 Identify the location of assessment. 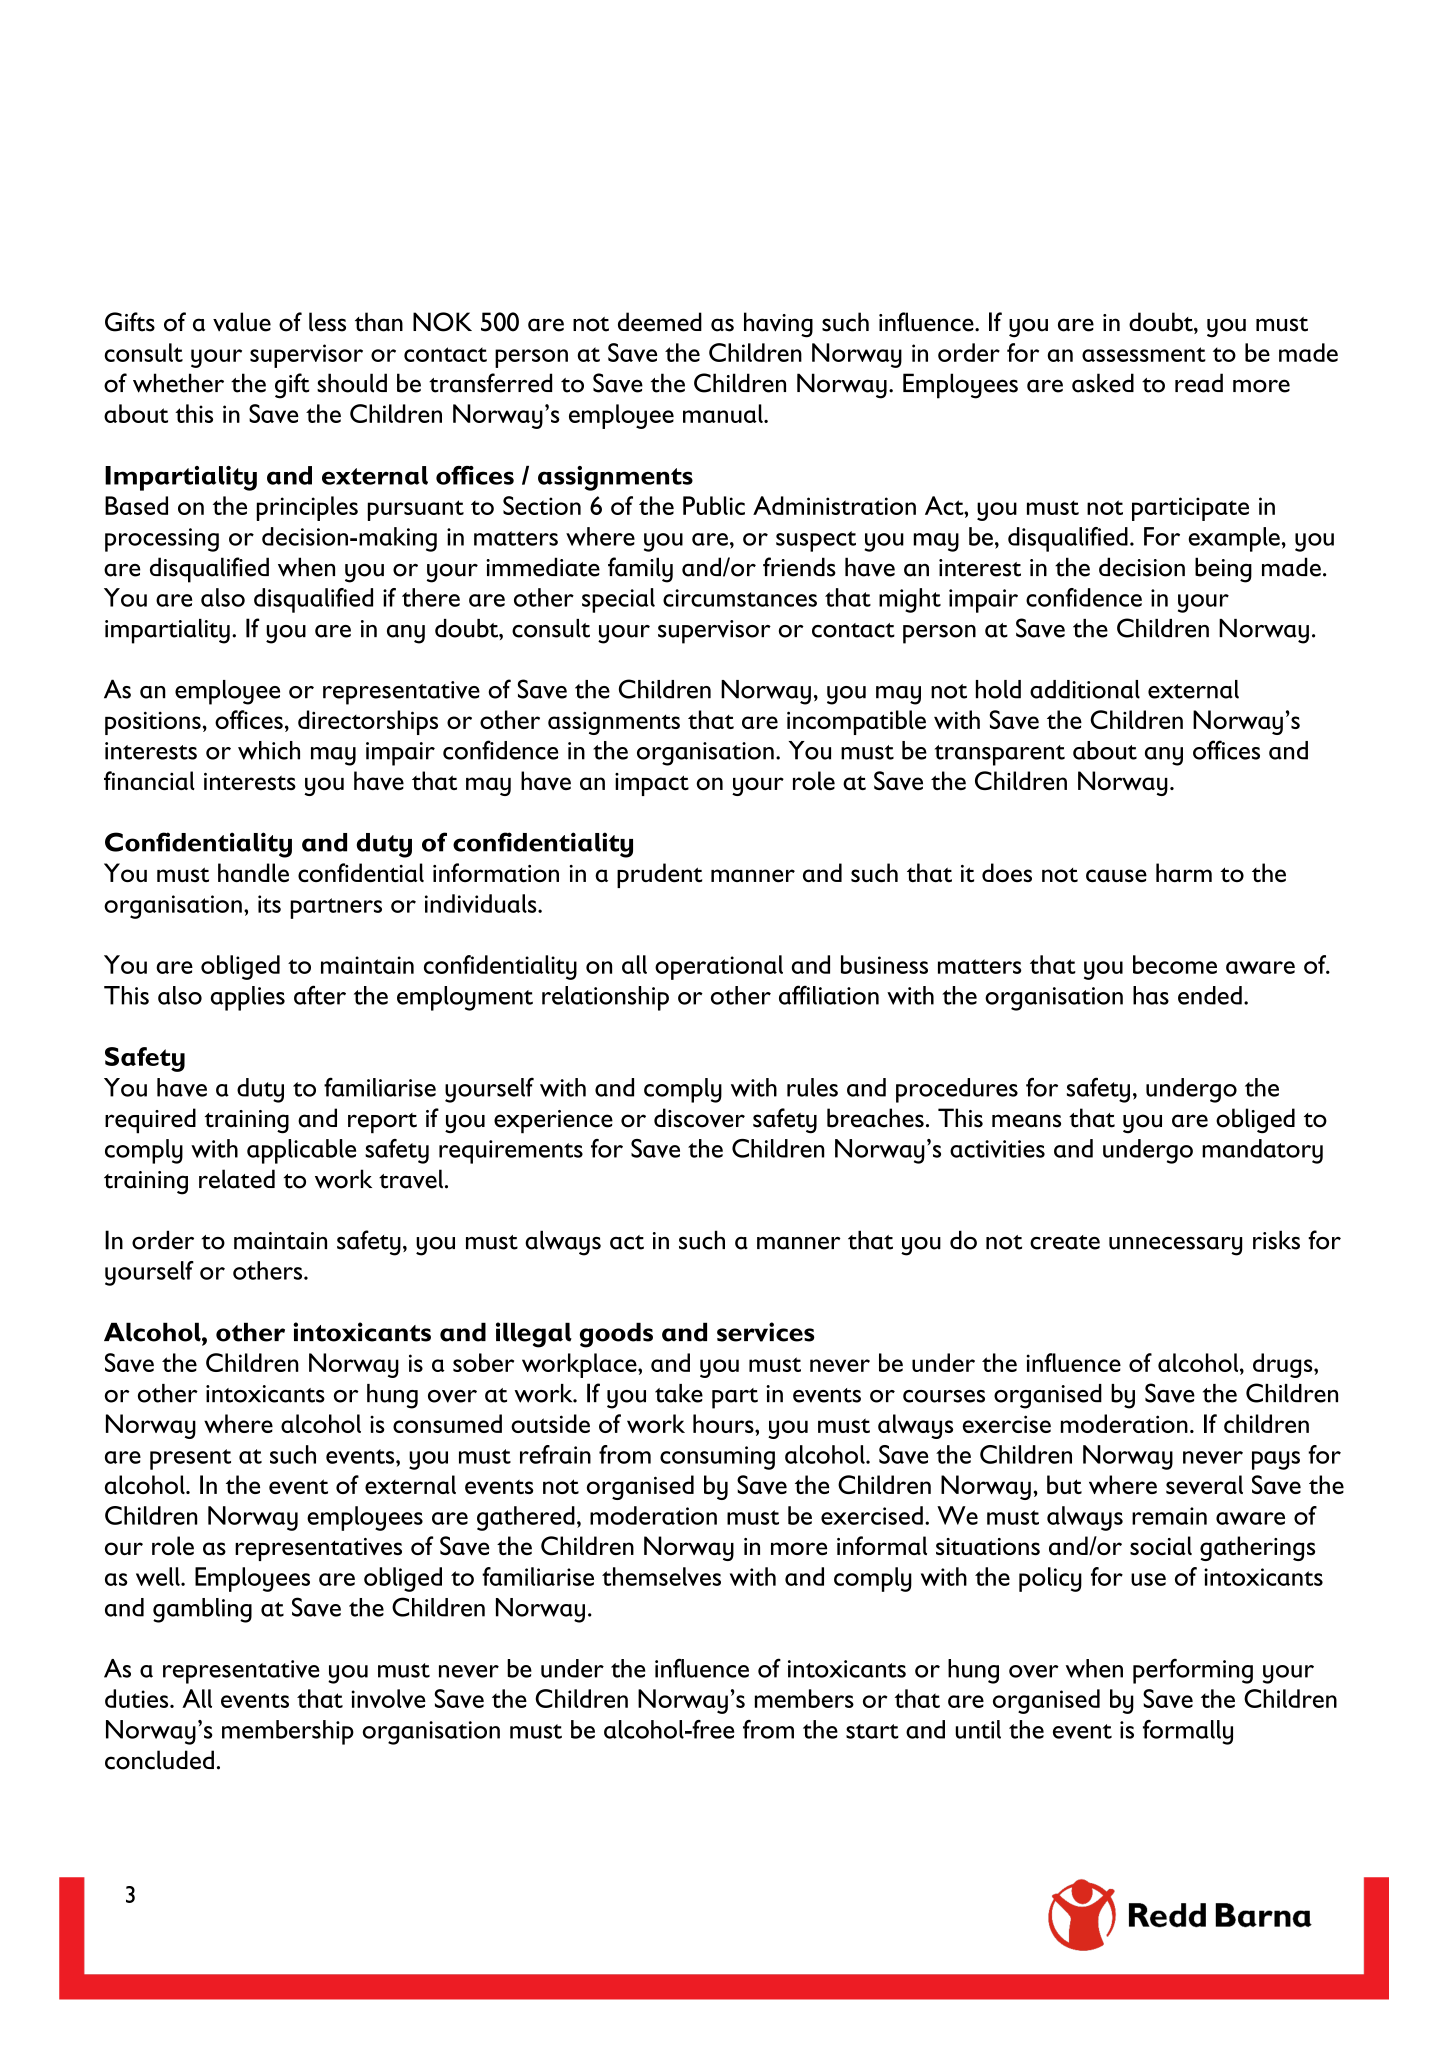
(1144, 354).
